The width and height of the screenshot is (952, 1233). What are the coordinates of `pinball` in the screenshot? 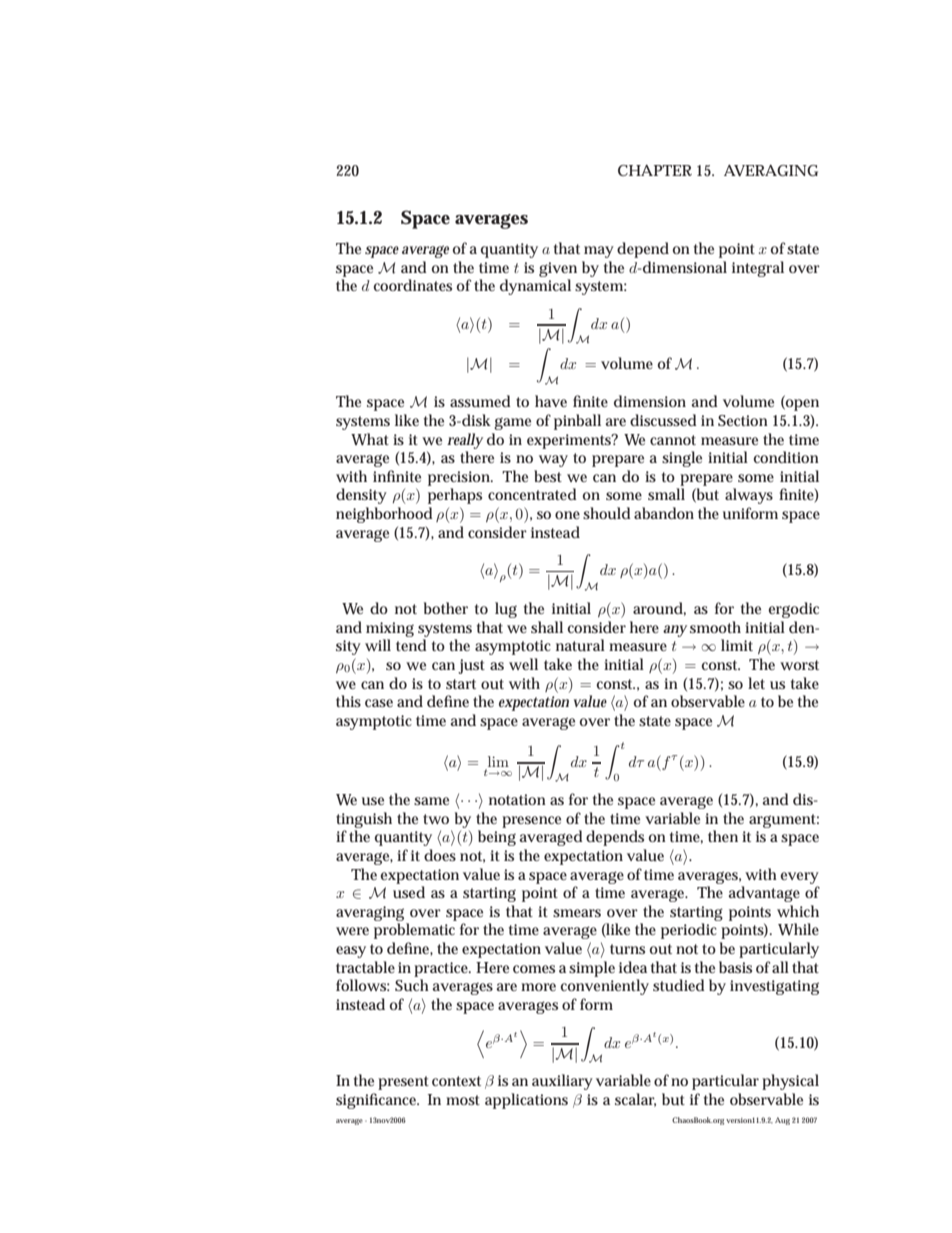 It's located at (577, 422).
